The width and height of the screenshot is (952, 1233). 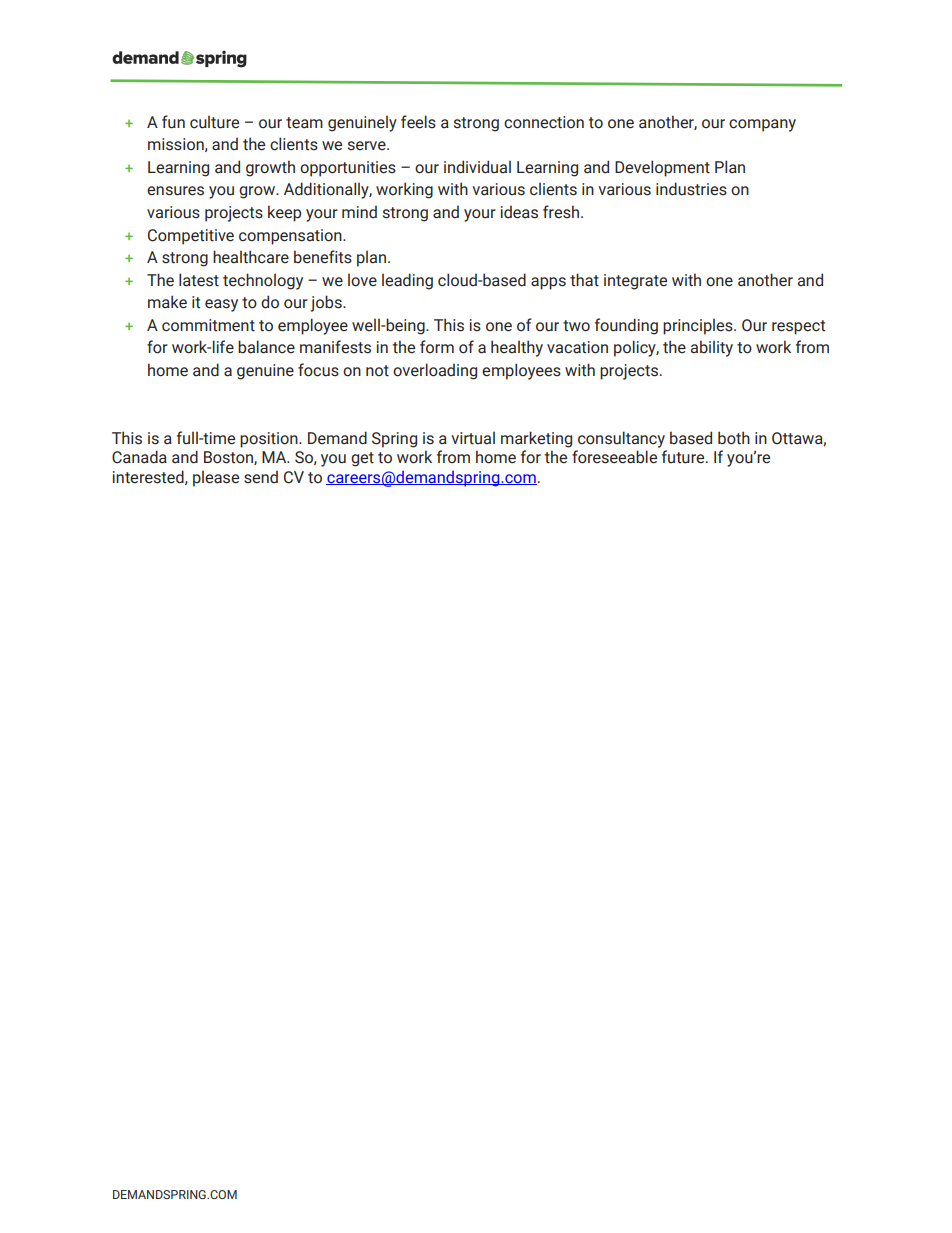 I want to click on form, so click(x=437, y=347).
